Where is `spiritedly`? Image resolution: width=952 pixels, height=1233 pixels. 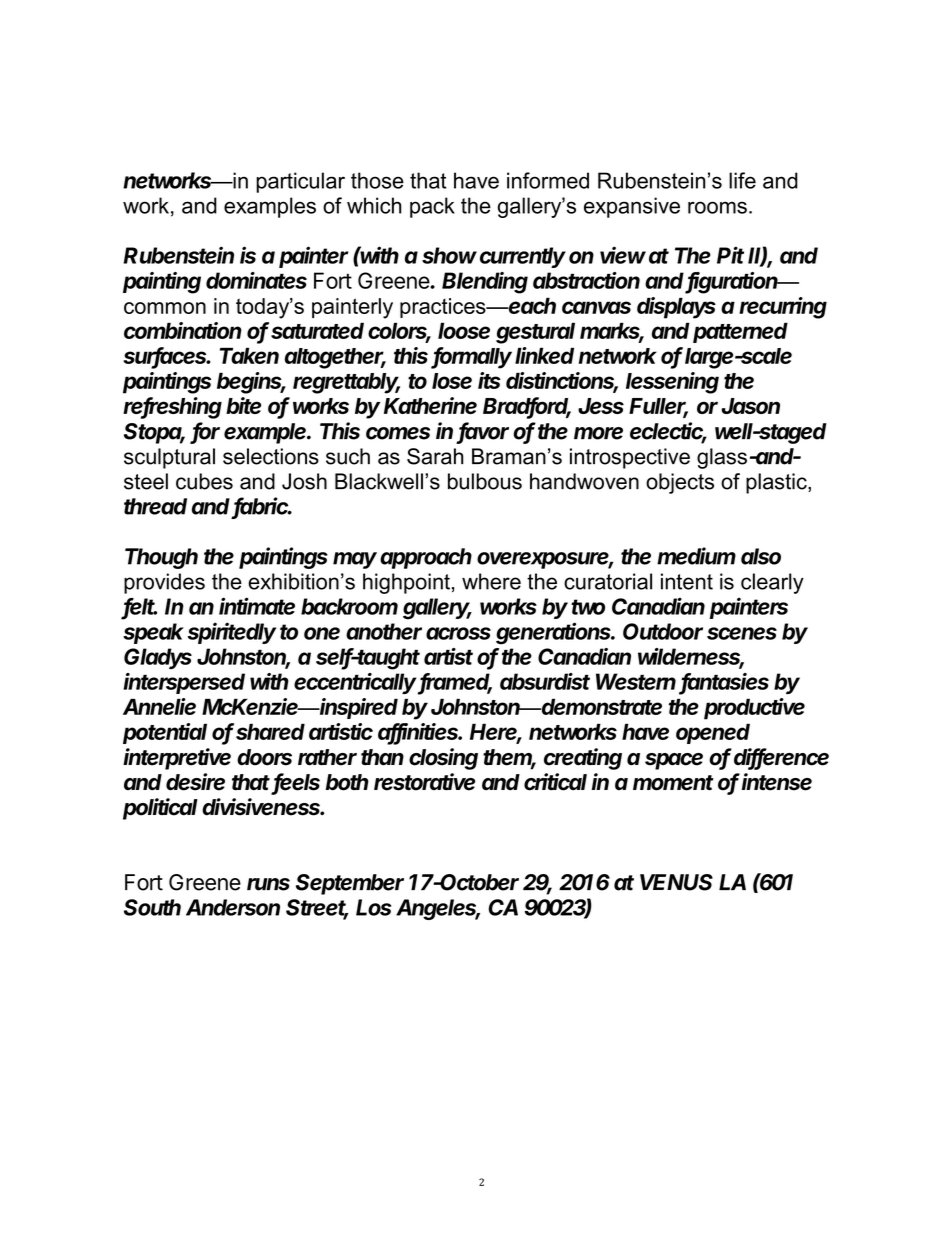
spiritedly is located at coordinates (232, 633).
